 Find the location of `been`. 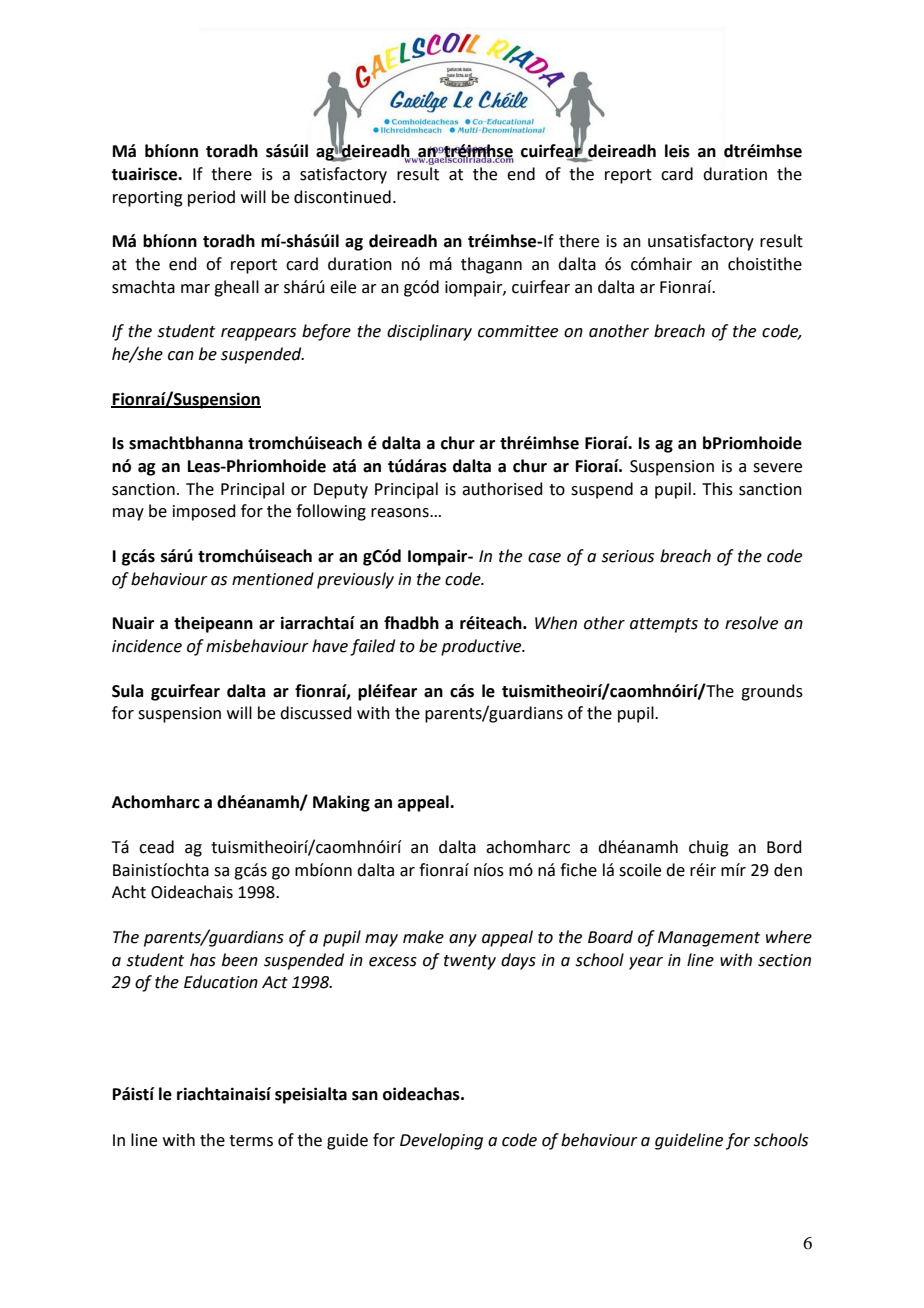

been is located at coordinates (240, 960).
